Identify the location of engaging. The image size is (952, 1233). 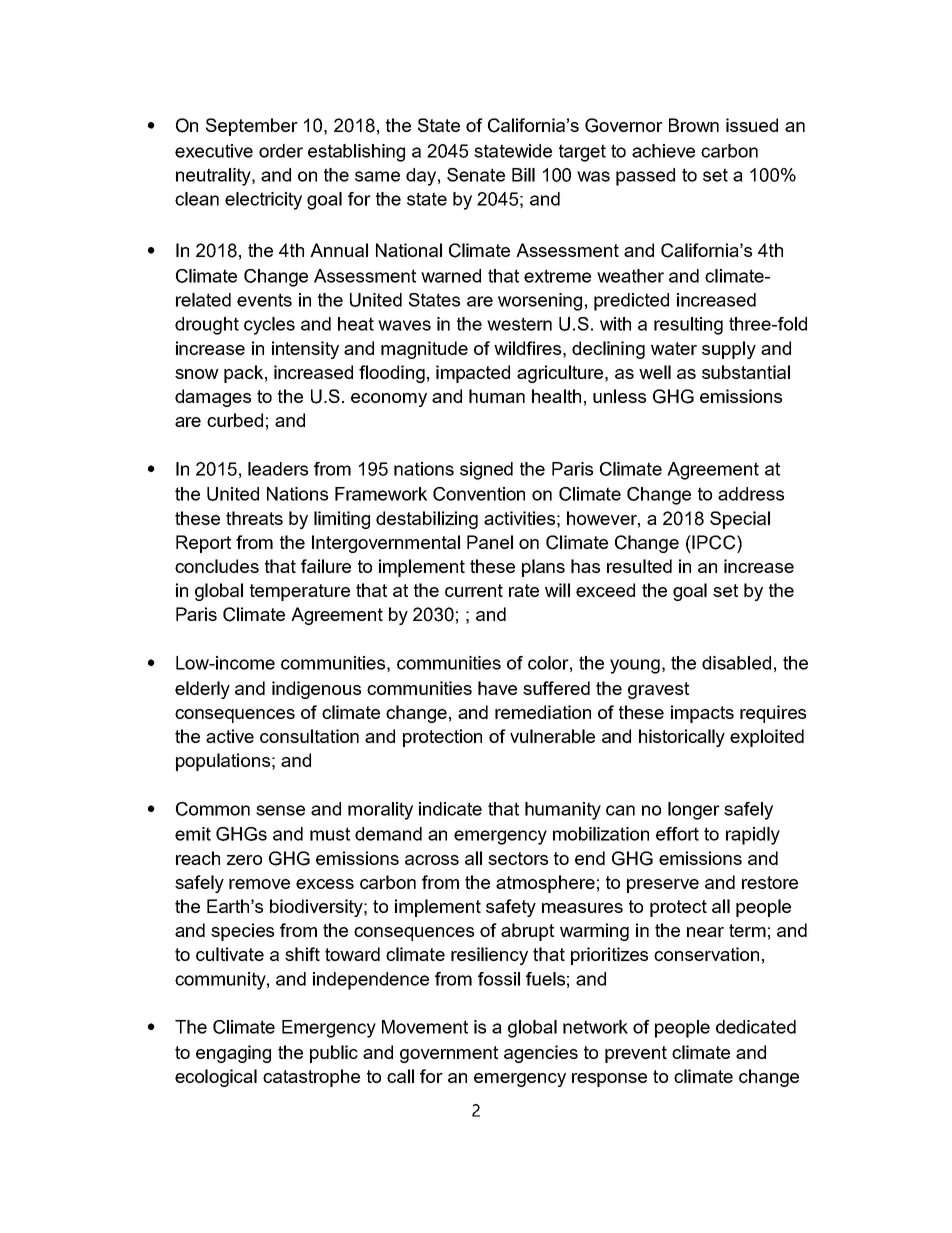
(233, 1054).
